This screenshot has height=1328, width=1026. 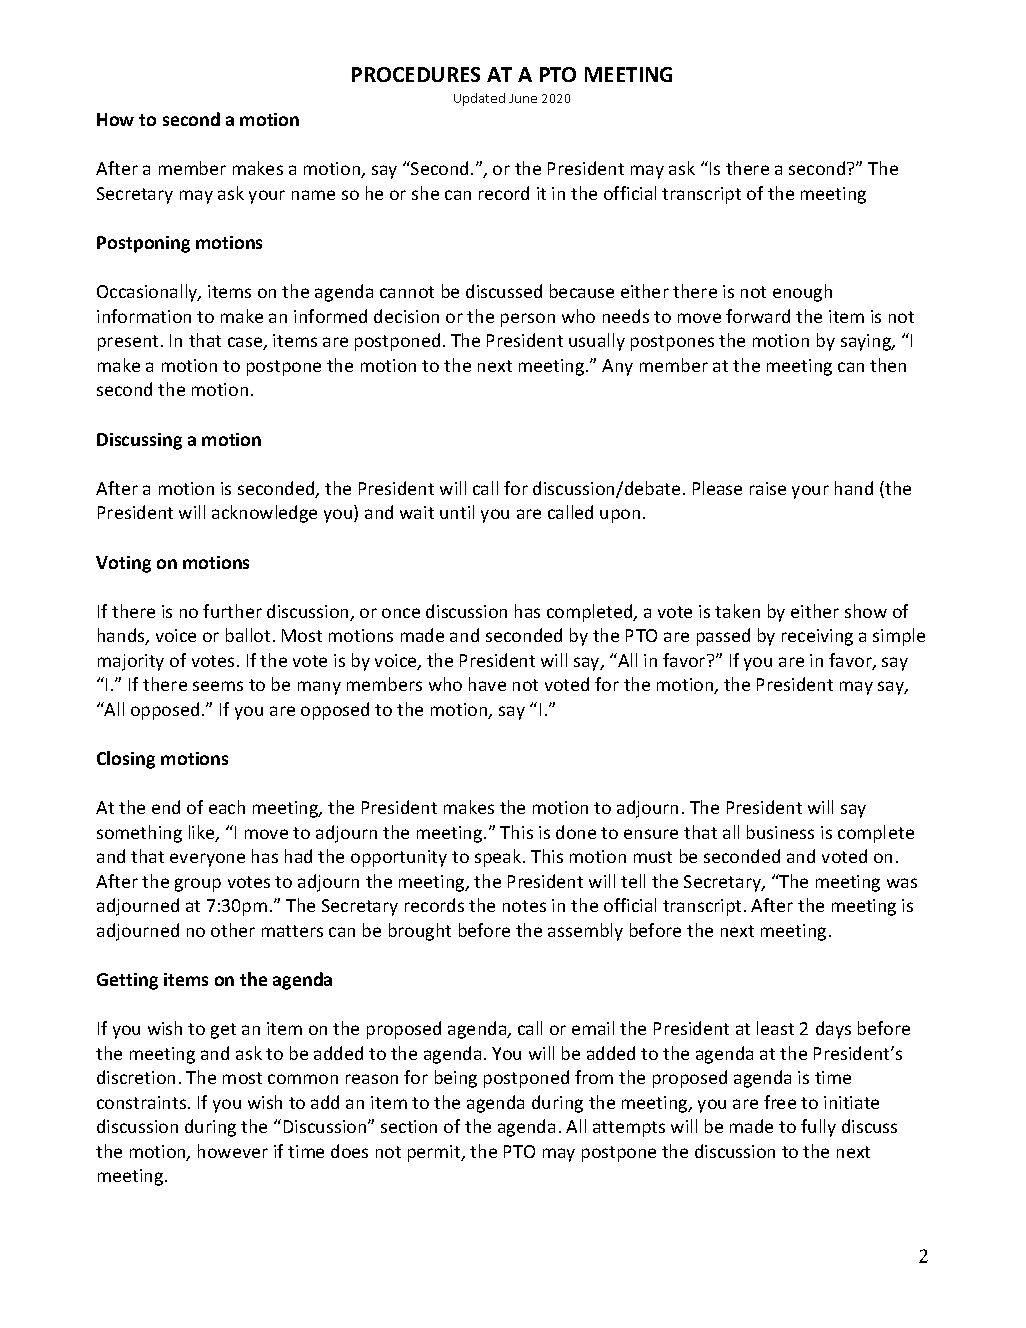 What do you see at coordinates (233, 1151) in the screenshot?
I see `however` at bounding box center [233, 1151].
